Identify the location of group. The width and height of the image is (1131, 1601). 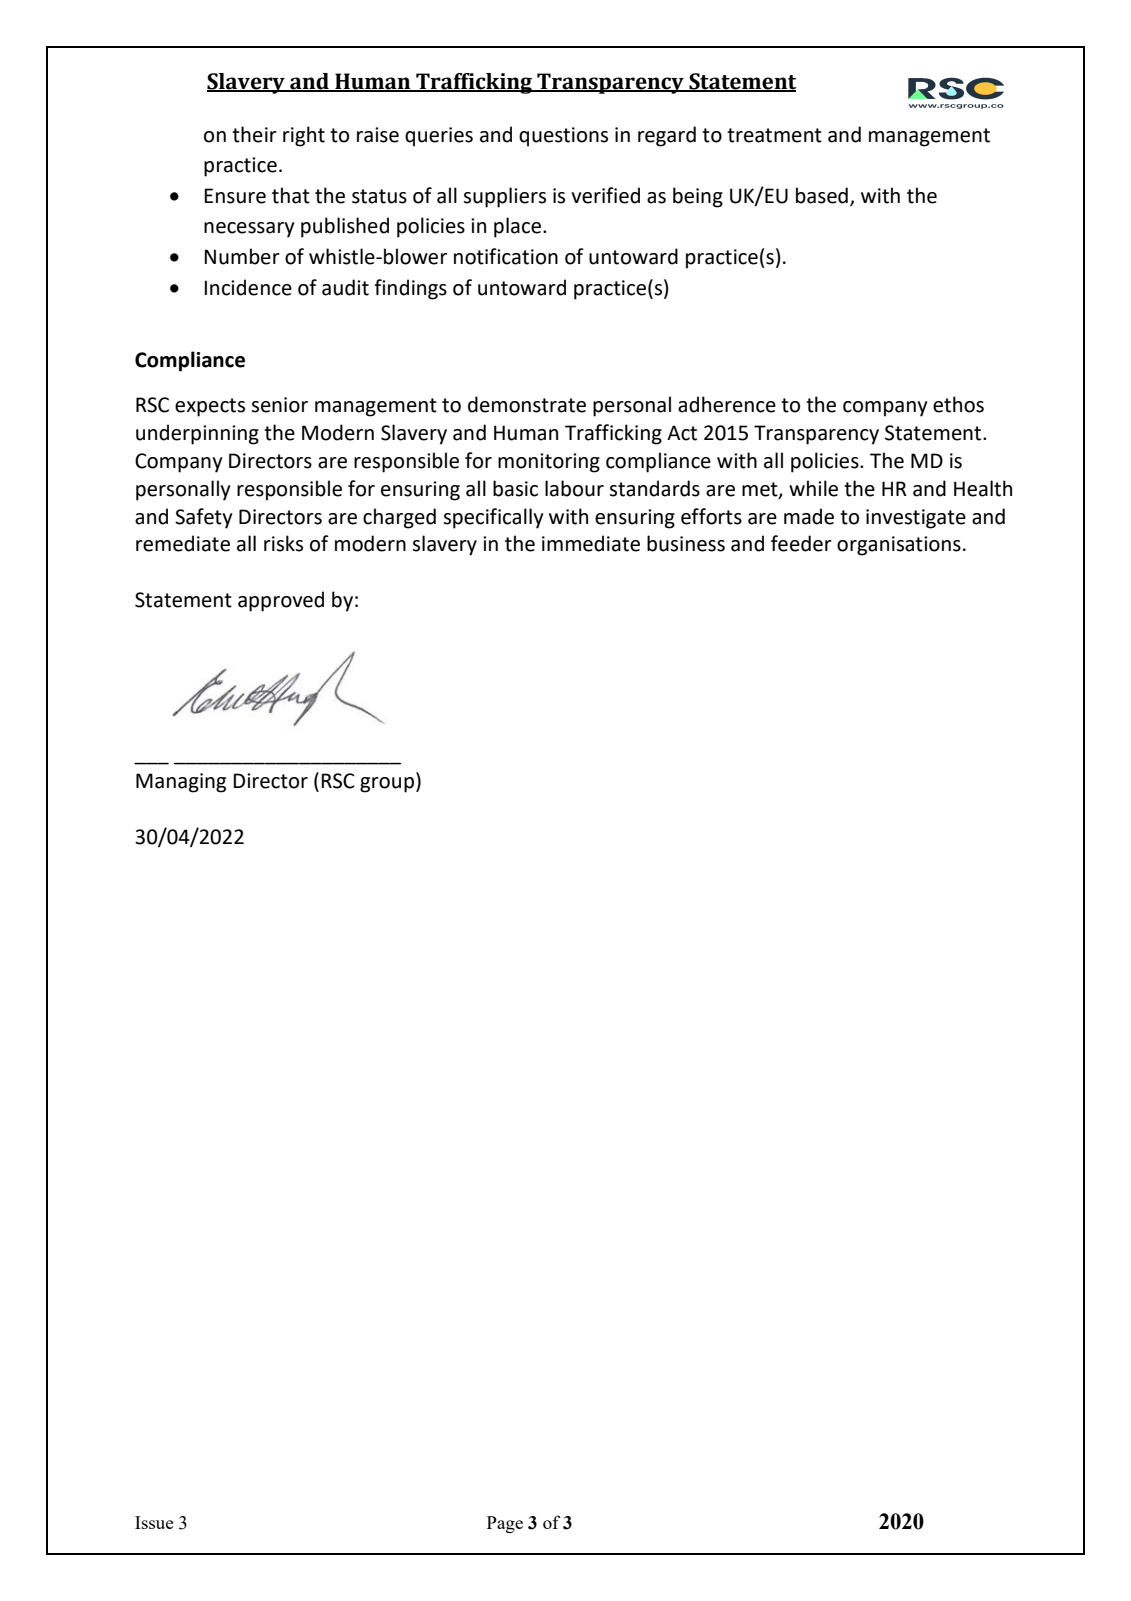
(387, 785).
